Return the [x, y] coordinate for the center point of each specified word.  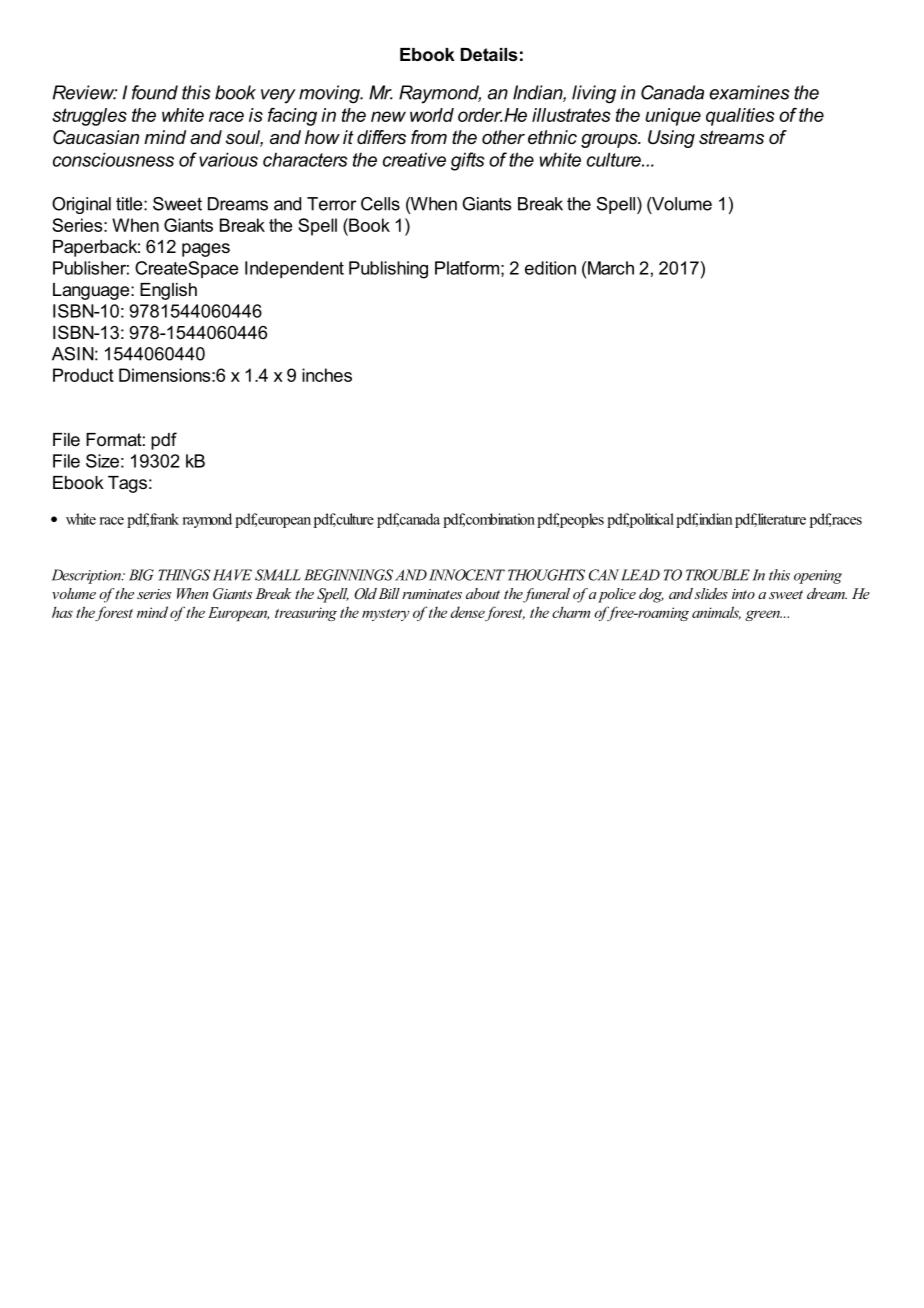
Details [489, 54]
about [483, 593]
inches [327, 375]
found [155, 92]
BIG [141, 575]
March [611, 268]
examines [749, 92]
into [743, 594]
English [168, 291]
